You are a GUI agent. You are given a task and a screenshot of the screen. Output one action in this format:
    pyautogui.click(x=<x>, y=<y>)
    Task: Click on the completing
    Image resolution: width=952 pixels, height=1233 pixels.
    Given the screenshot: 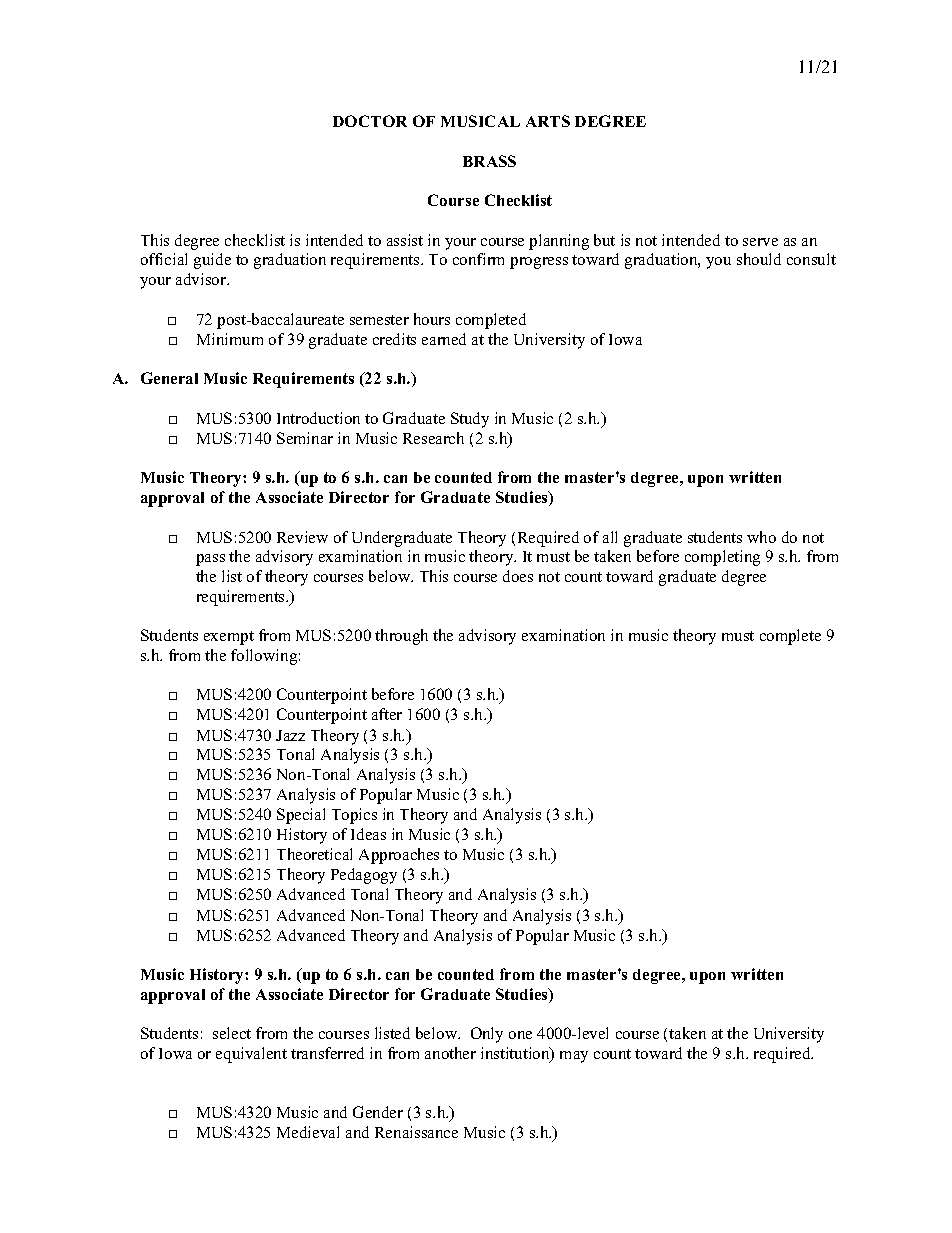 What is the action you would take?
    pyautogui.click(x=722, y=558)
